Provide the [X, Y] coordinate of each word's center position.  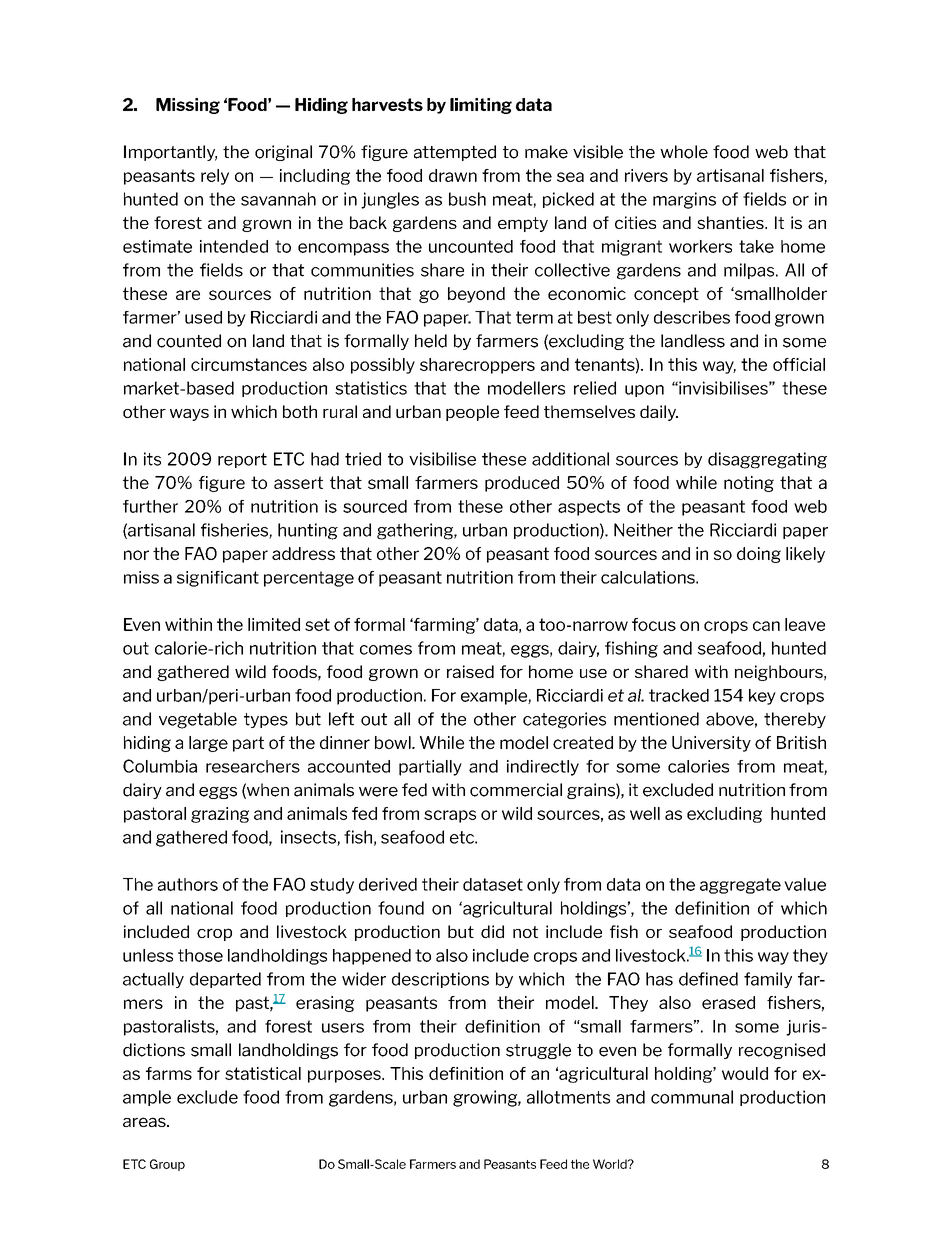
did [492, 931]
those [200, 955]
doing [759, 555]
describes [692, 317]
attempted [455, 153]
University [711, 744]
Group [167, 1165]
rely [215, 177]
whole [684, 152]
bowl [394, 742]
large [208, 744]
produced [522, 484]
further [150, 506]
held [431, 341]
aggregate [740, 886]
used [203, 317]
